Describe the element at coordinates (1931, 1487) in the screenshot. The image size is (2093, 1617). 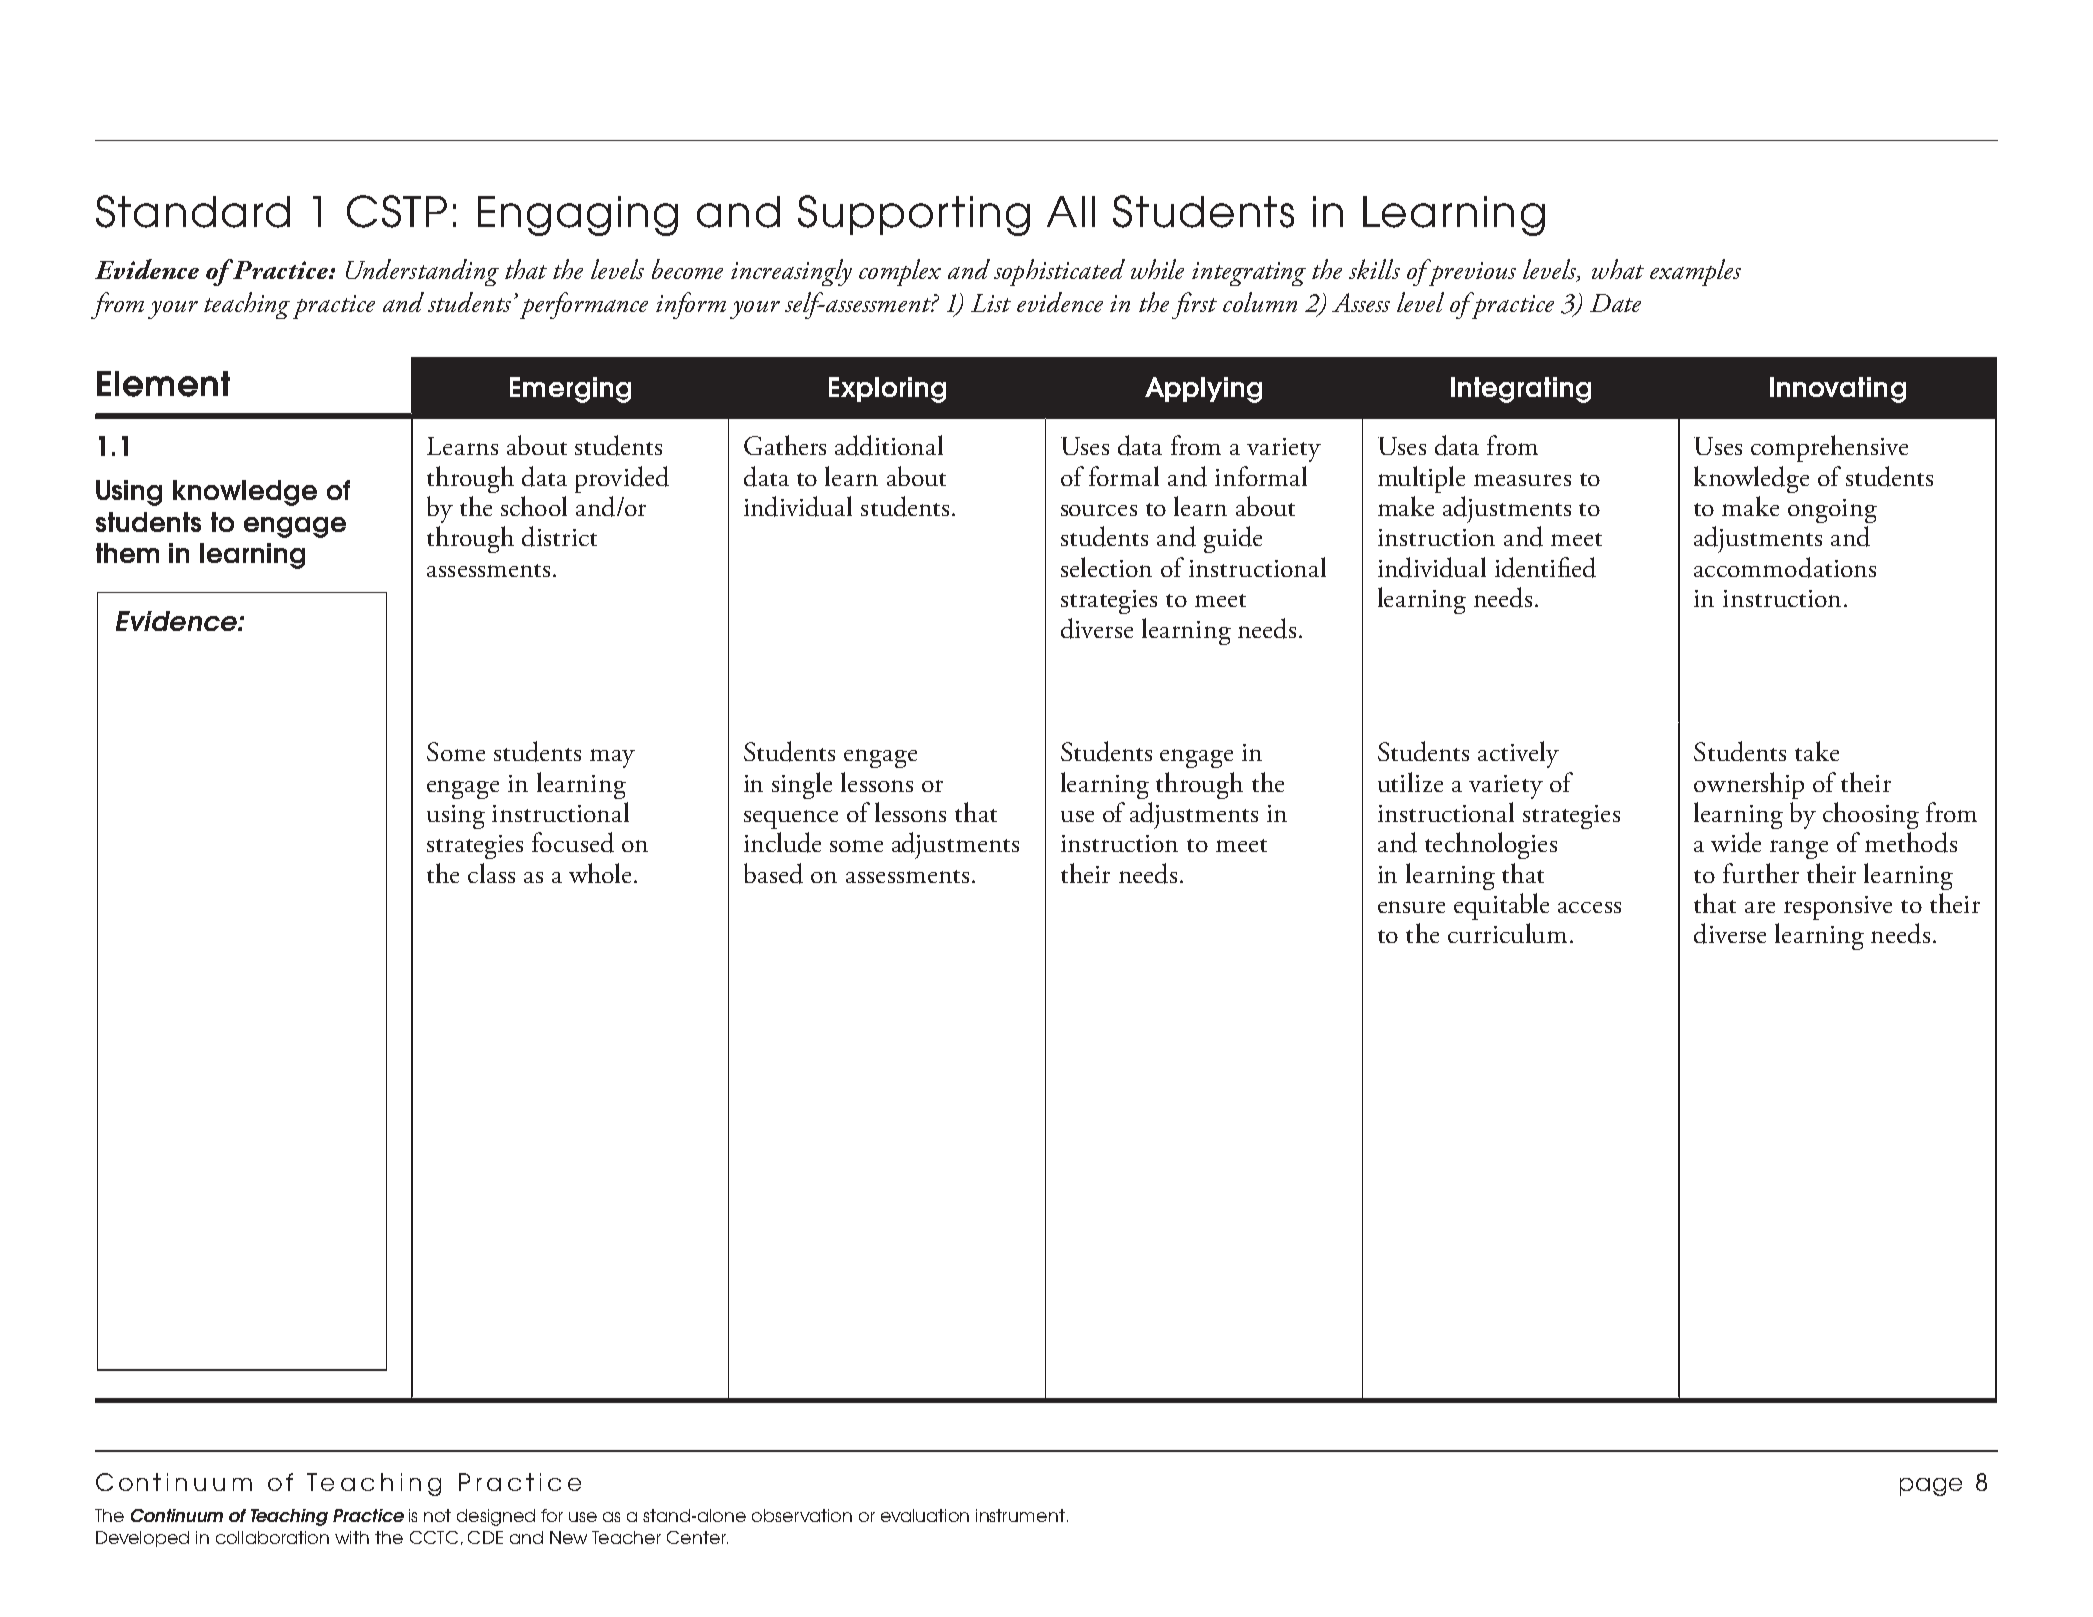
I see `page` at that location.
